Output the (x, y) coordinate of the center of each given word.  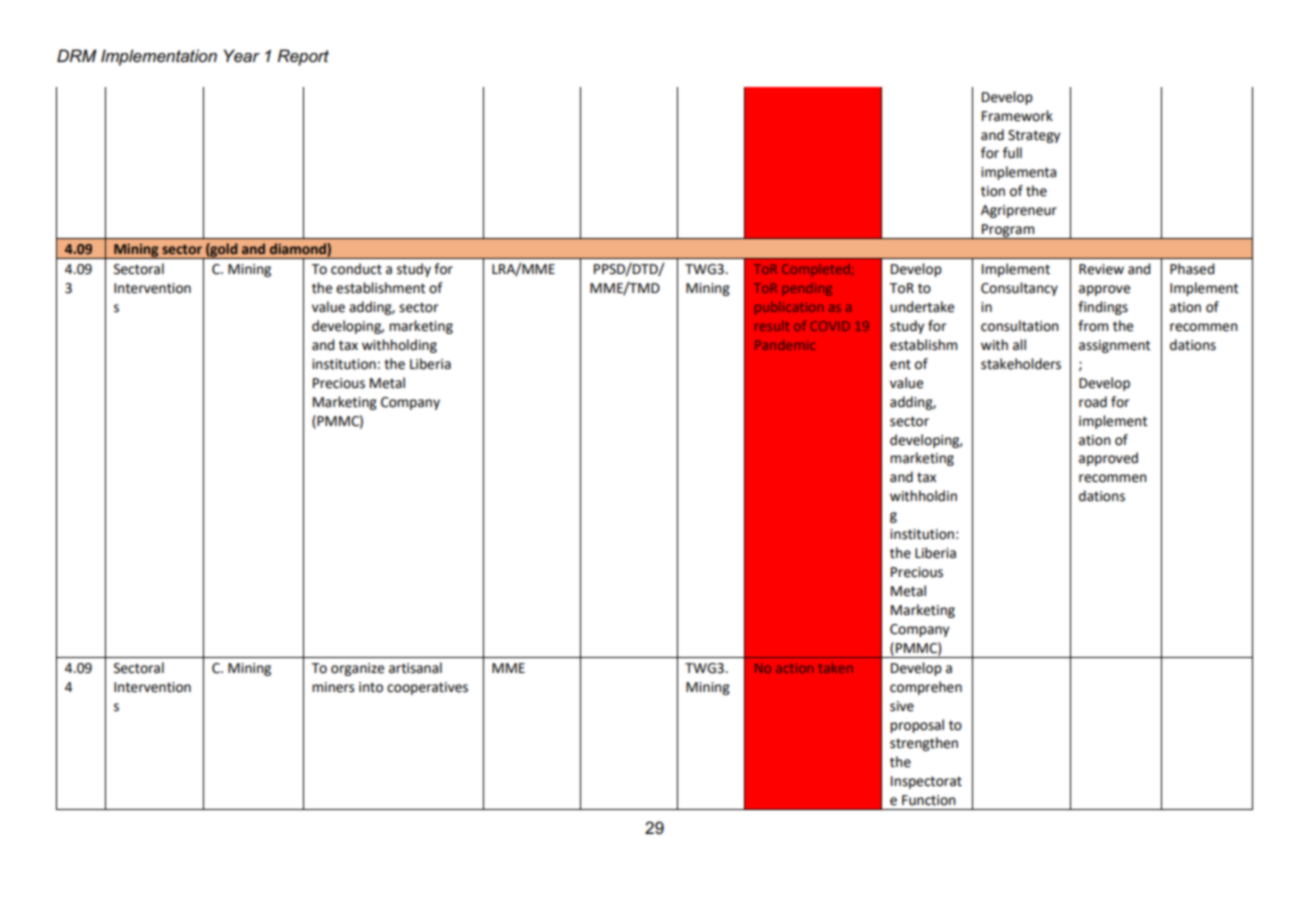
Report (303, 57)
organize (357, 669)
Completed (816, 270)
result (772, 326)
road (1093, 402)
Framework (1017, 116)
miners (333, 687)
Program (1008, 231)
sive (902, 706)
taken (836, 668)
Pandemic (785, 345)
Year (242, 55)
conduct (356, 269)
